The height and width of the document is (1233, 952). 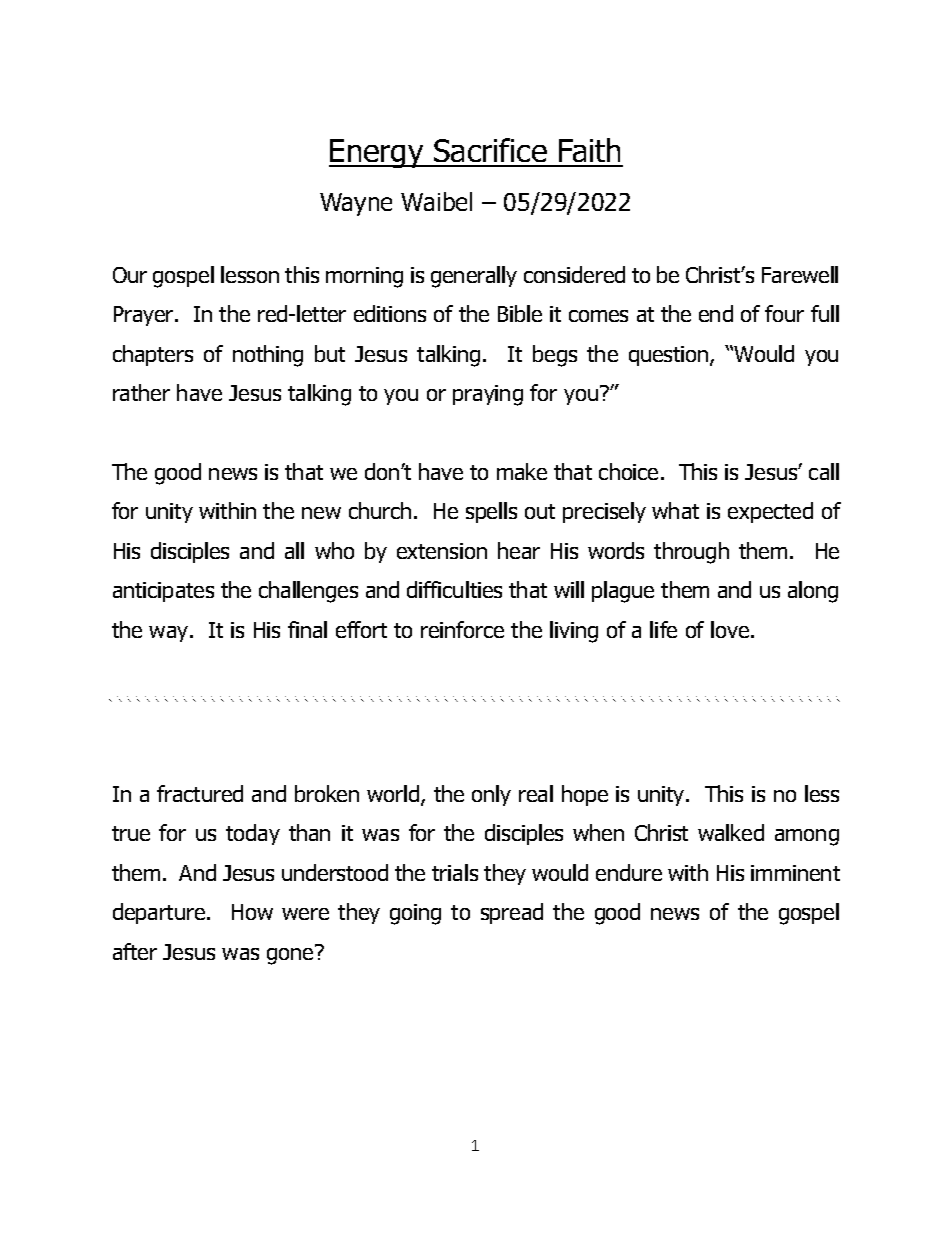 I want to click on Farewell, so click(x=800, y=274).
